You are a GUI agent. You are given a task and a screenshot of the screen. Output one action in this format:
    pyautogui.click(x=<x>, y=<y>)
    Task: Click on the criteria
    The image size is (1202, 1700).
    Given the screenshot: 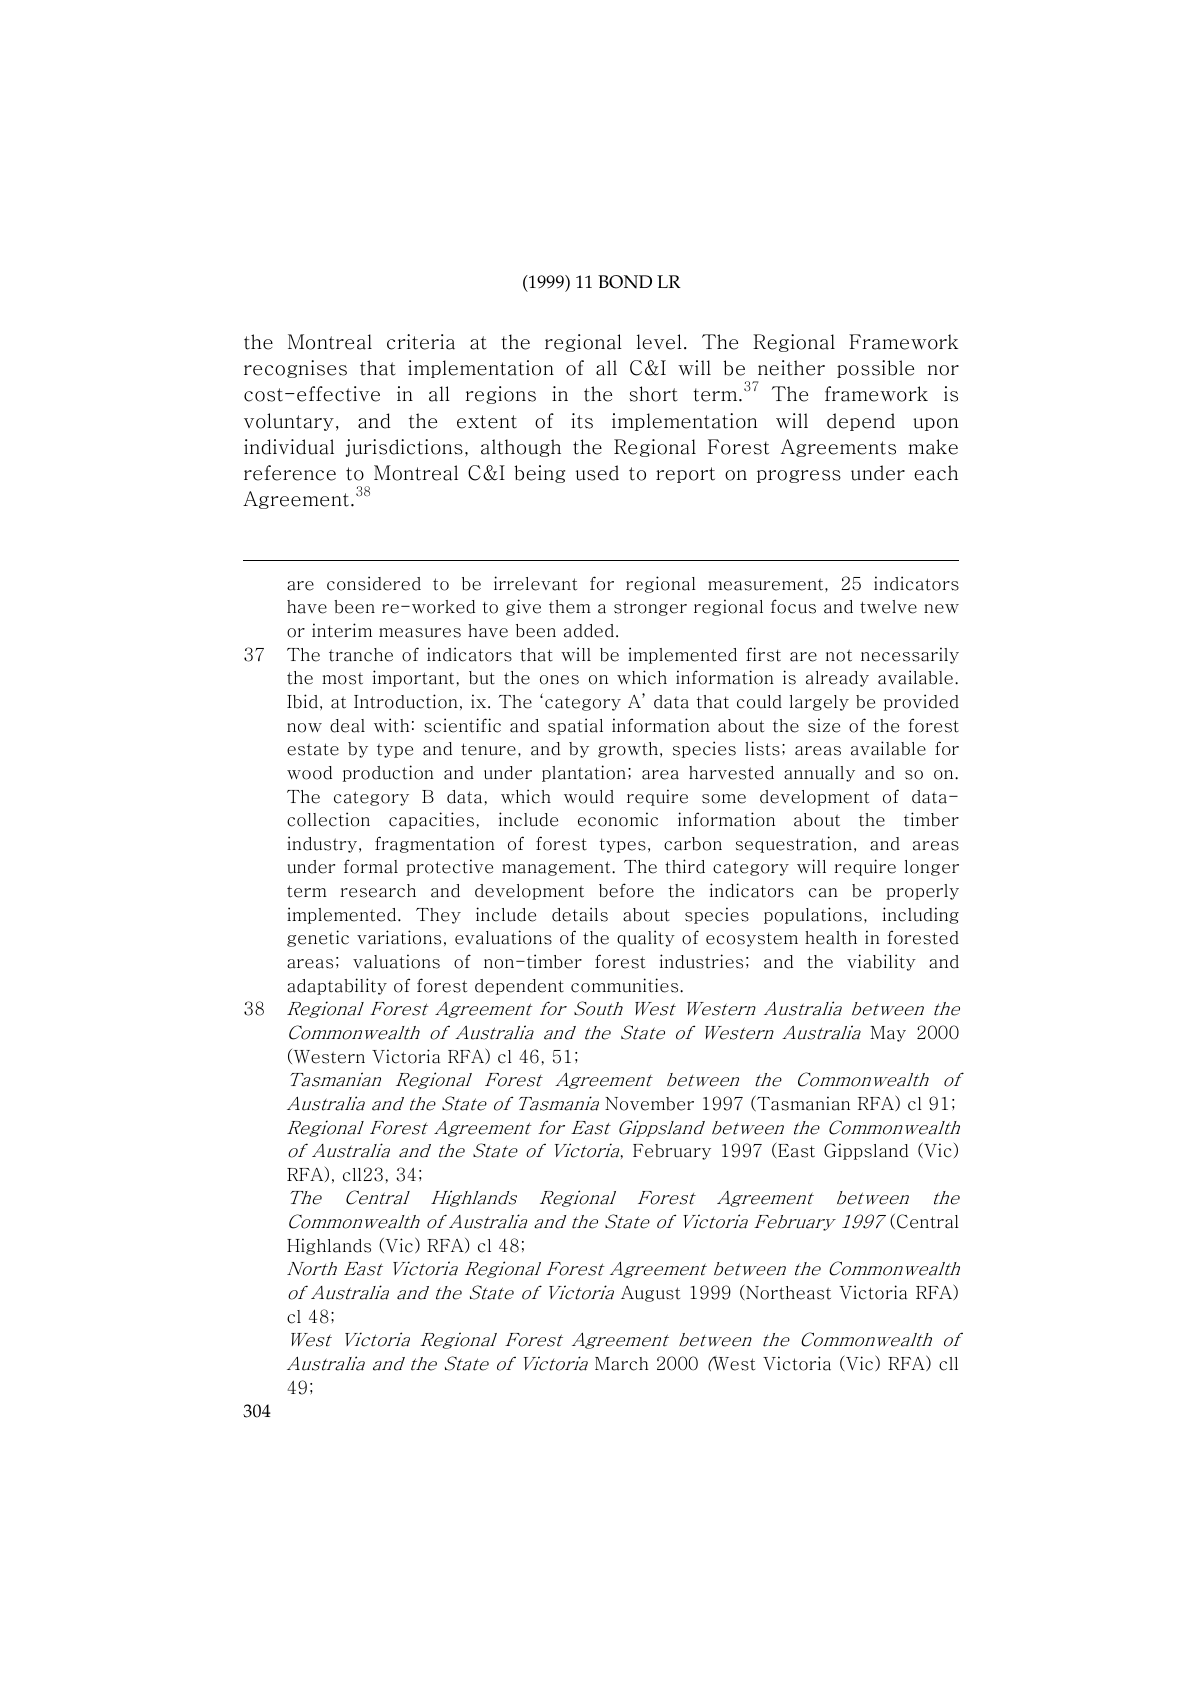 What is the action you would take?
    pyautogui.click(x=421, y=342)
